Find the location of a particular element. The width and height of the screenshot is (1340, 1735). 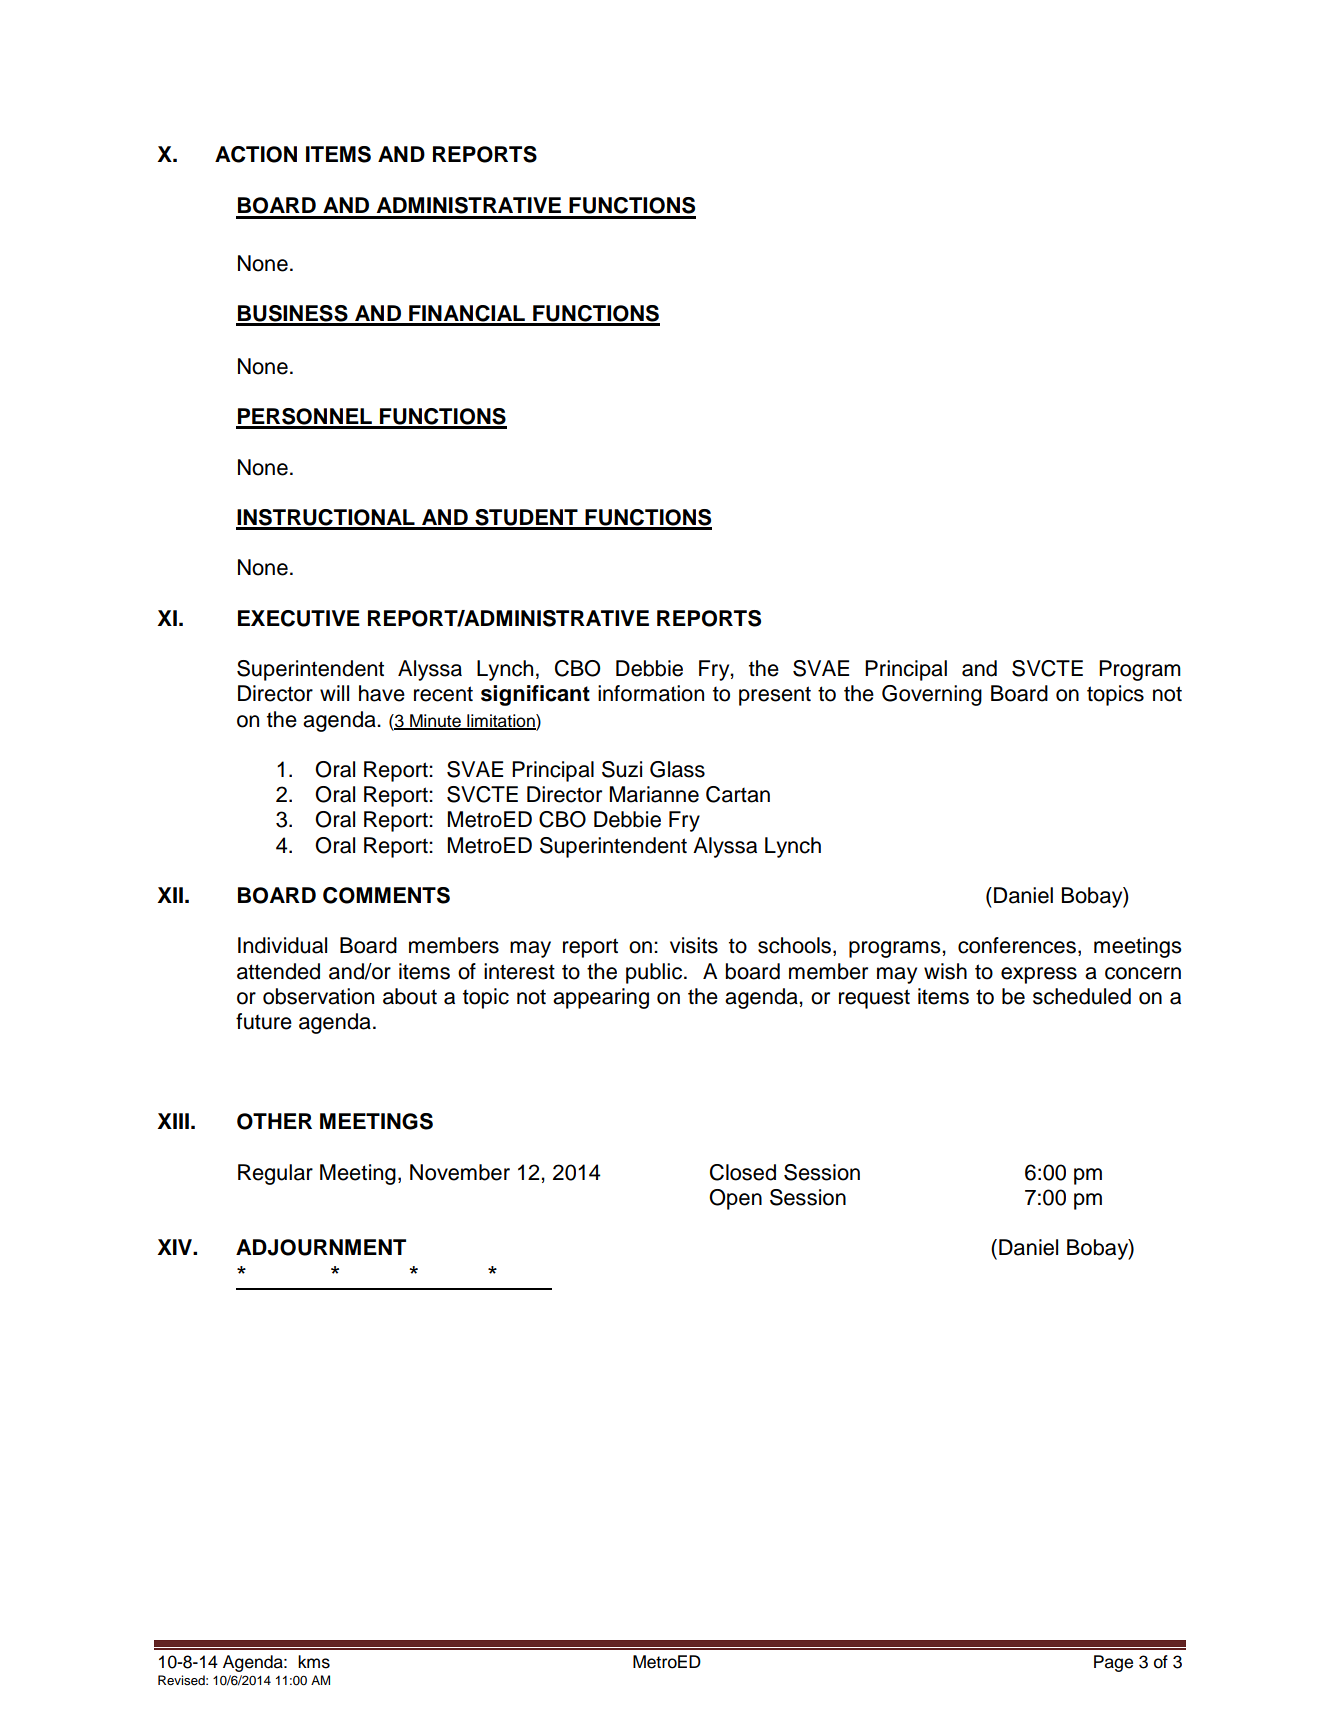

present is located at coordinates (775, 696).
